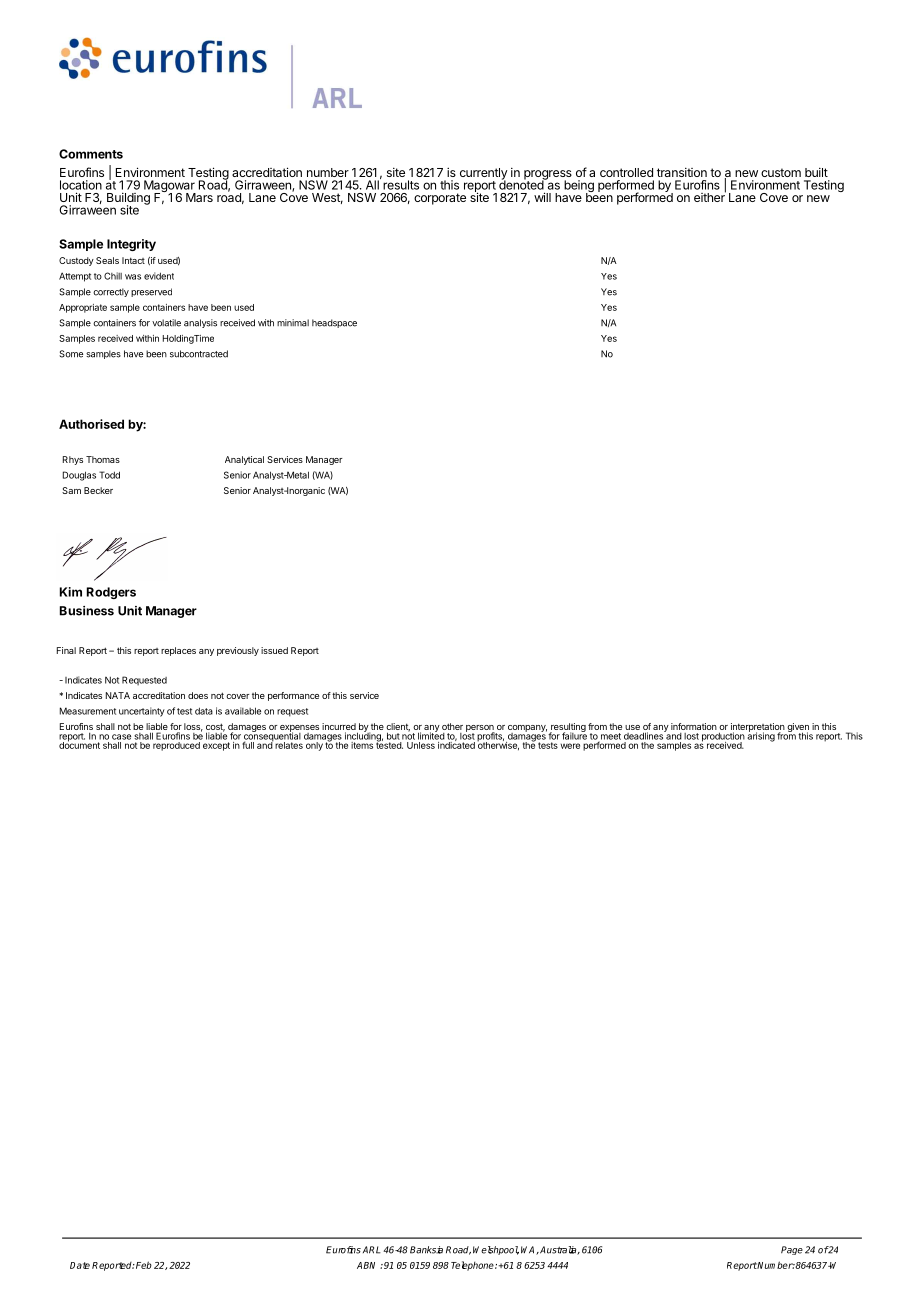 Image resolution: width=924 pixels, height=1308 pixels. I want to click on Analytical, so click(244, 460).
